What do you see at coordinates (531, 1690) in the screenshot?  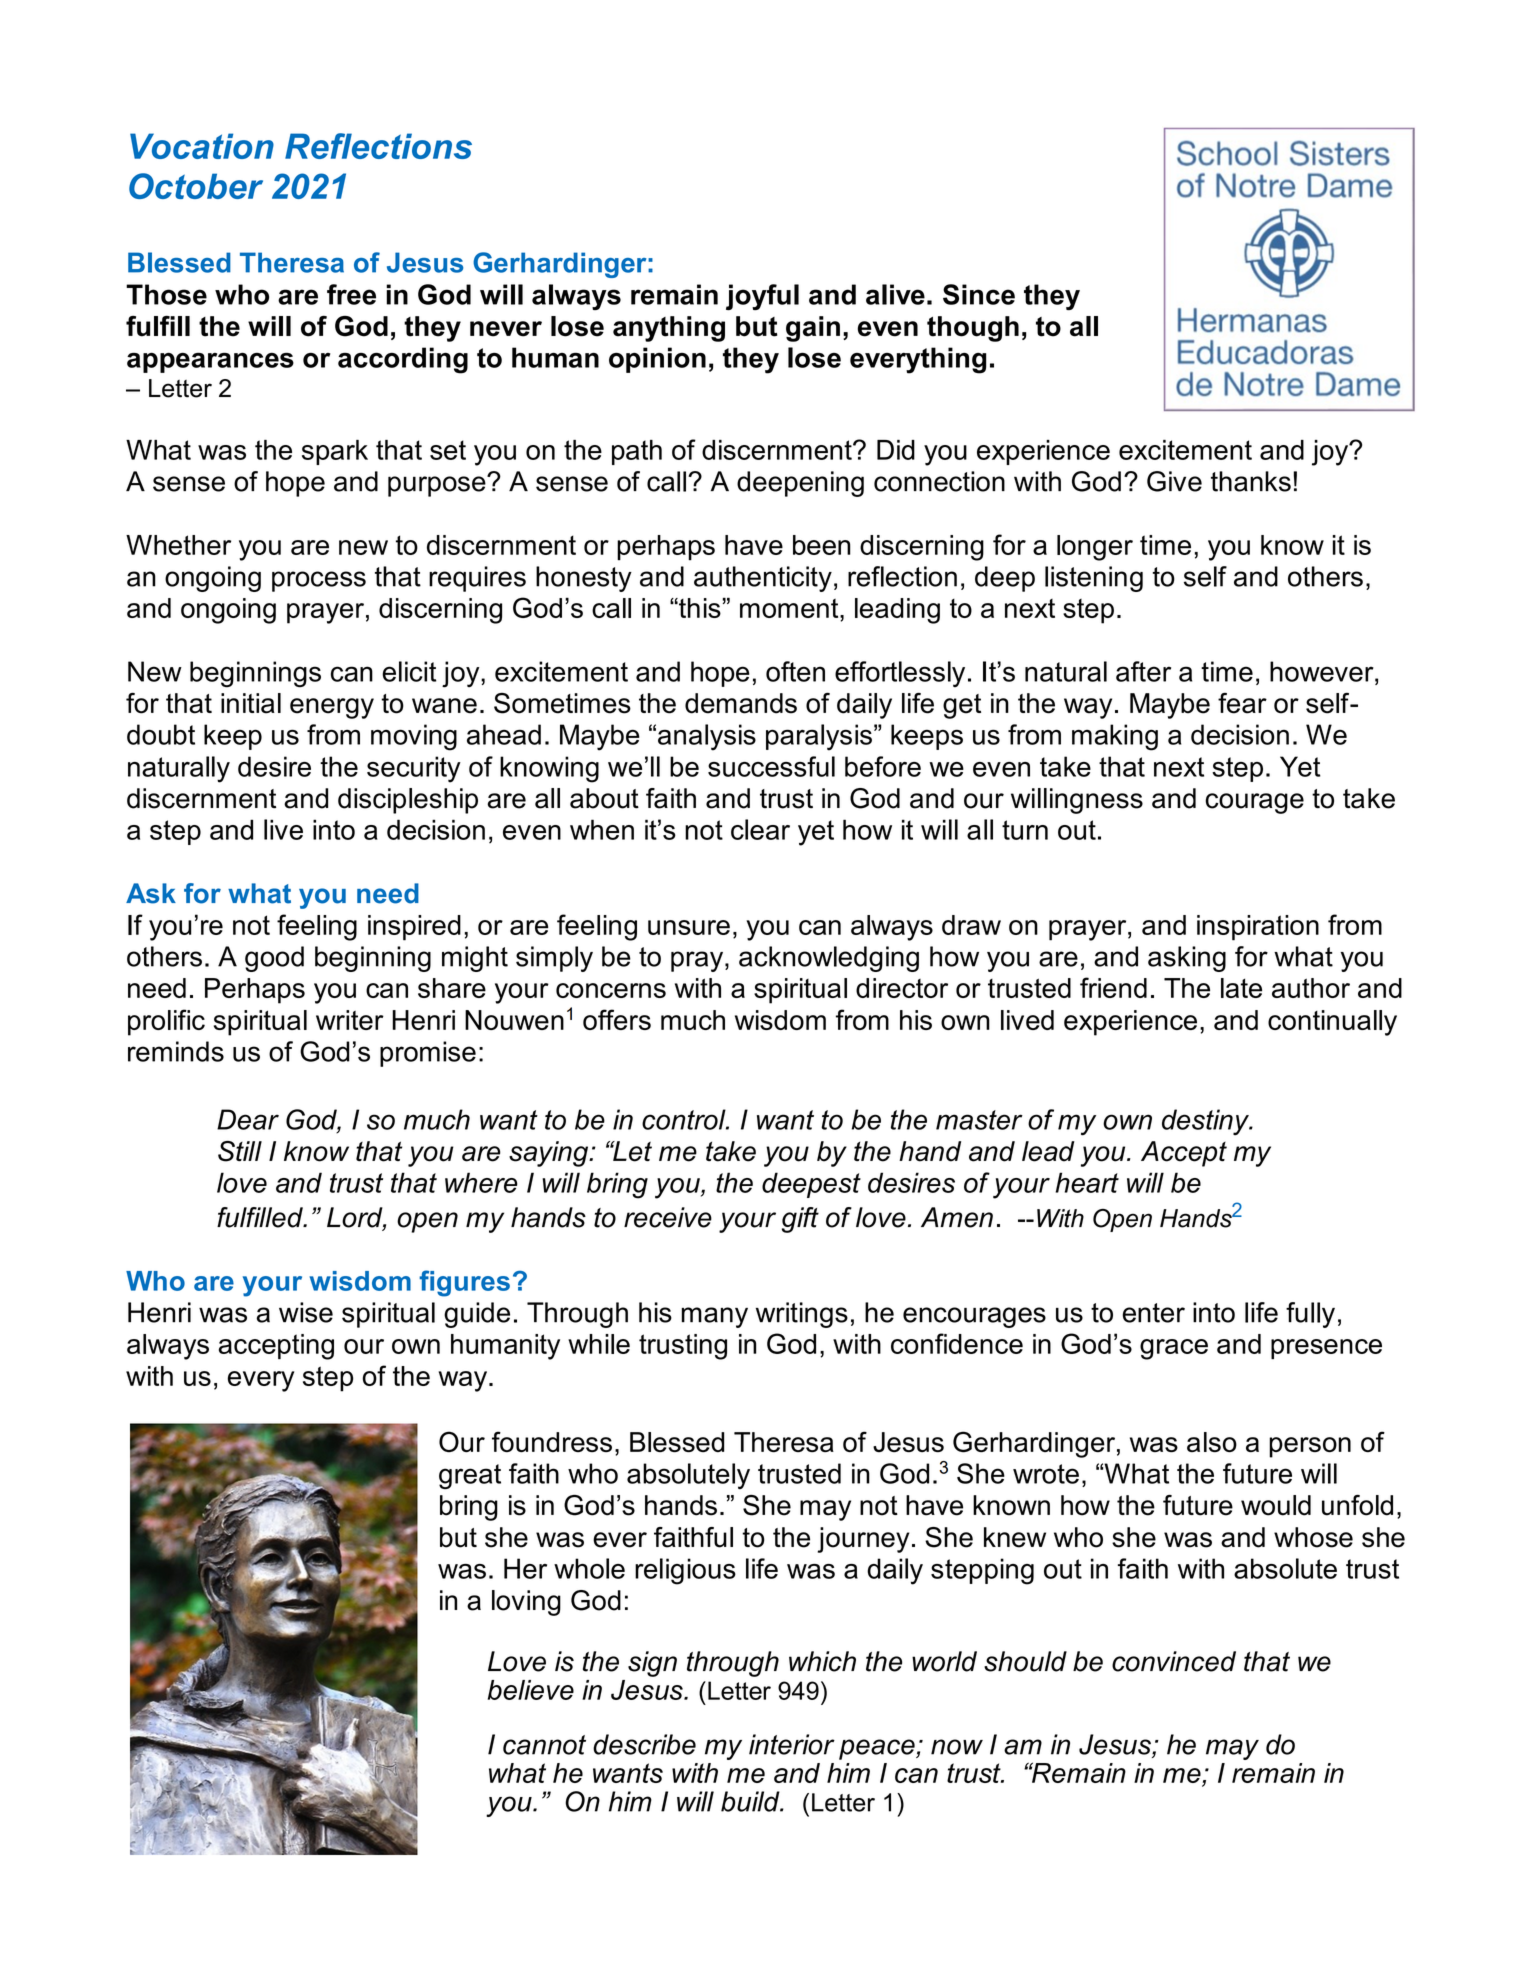 I see `believe` at bounding box center [531, 1690].
